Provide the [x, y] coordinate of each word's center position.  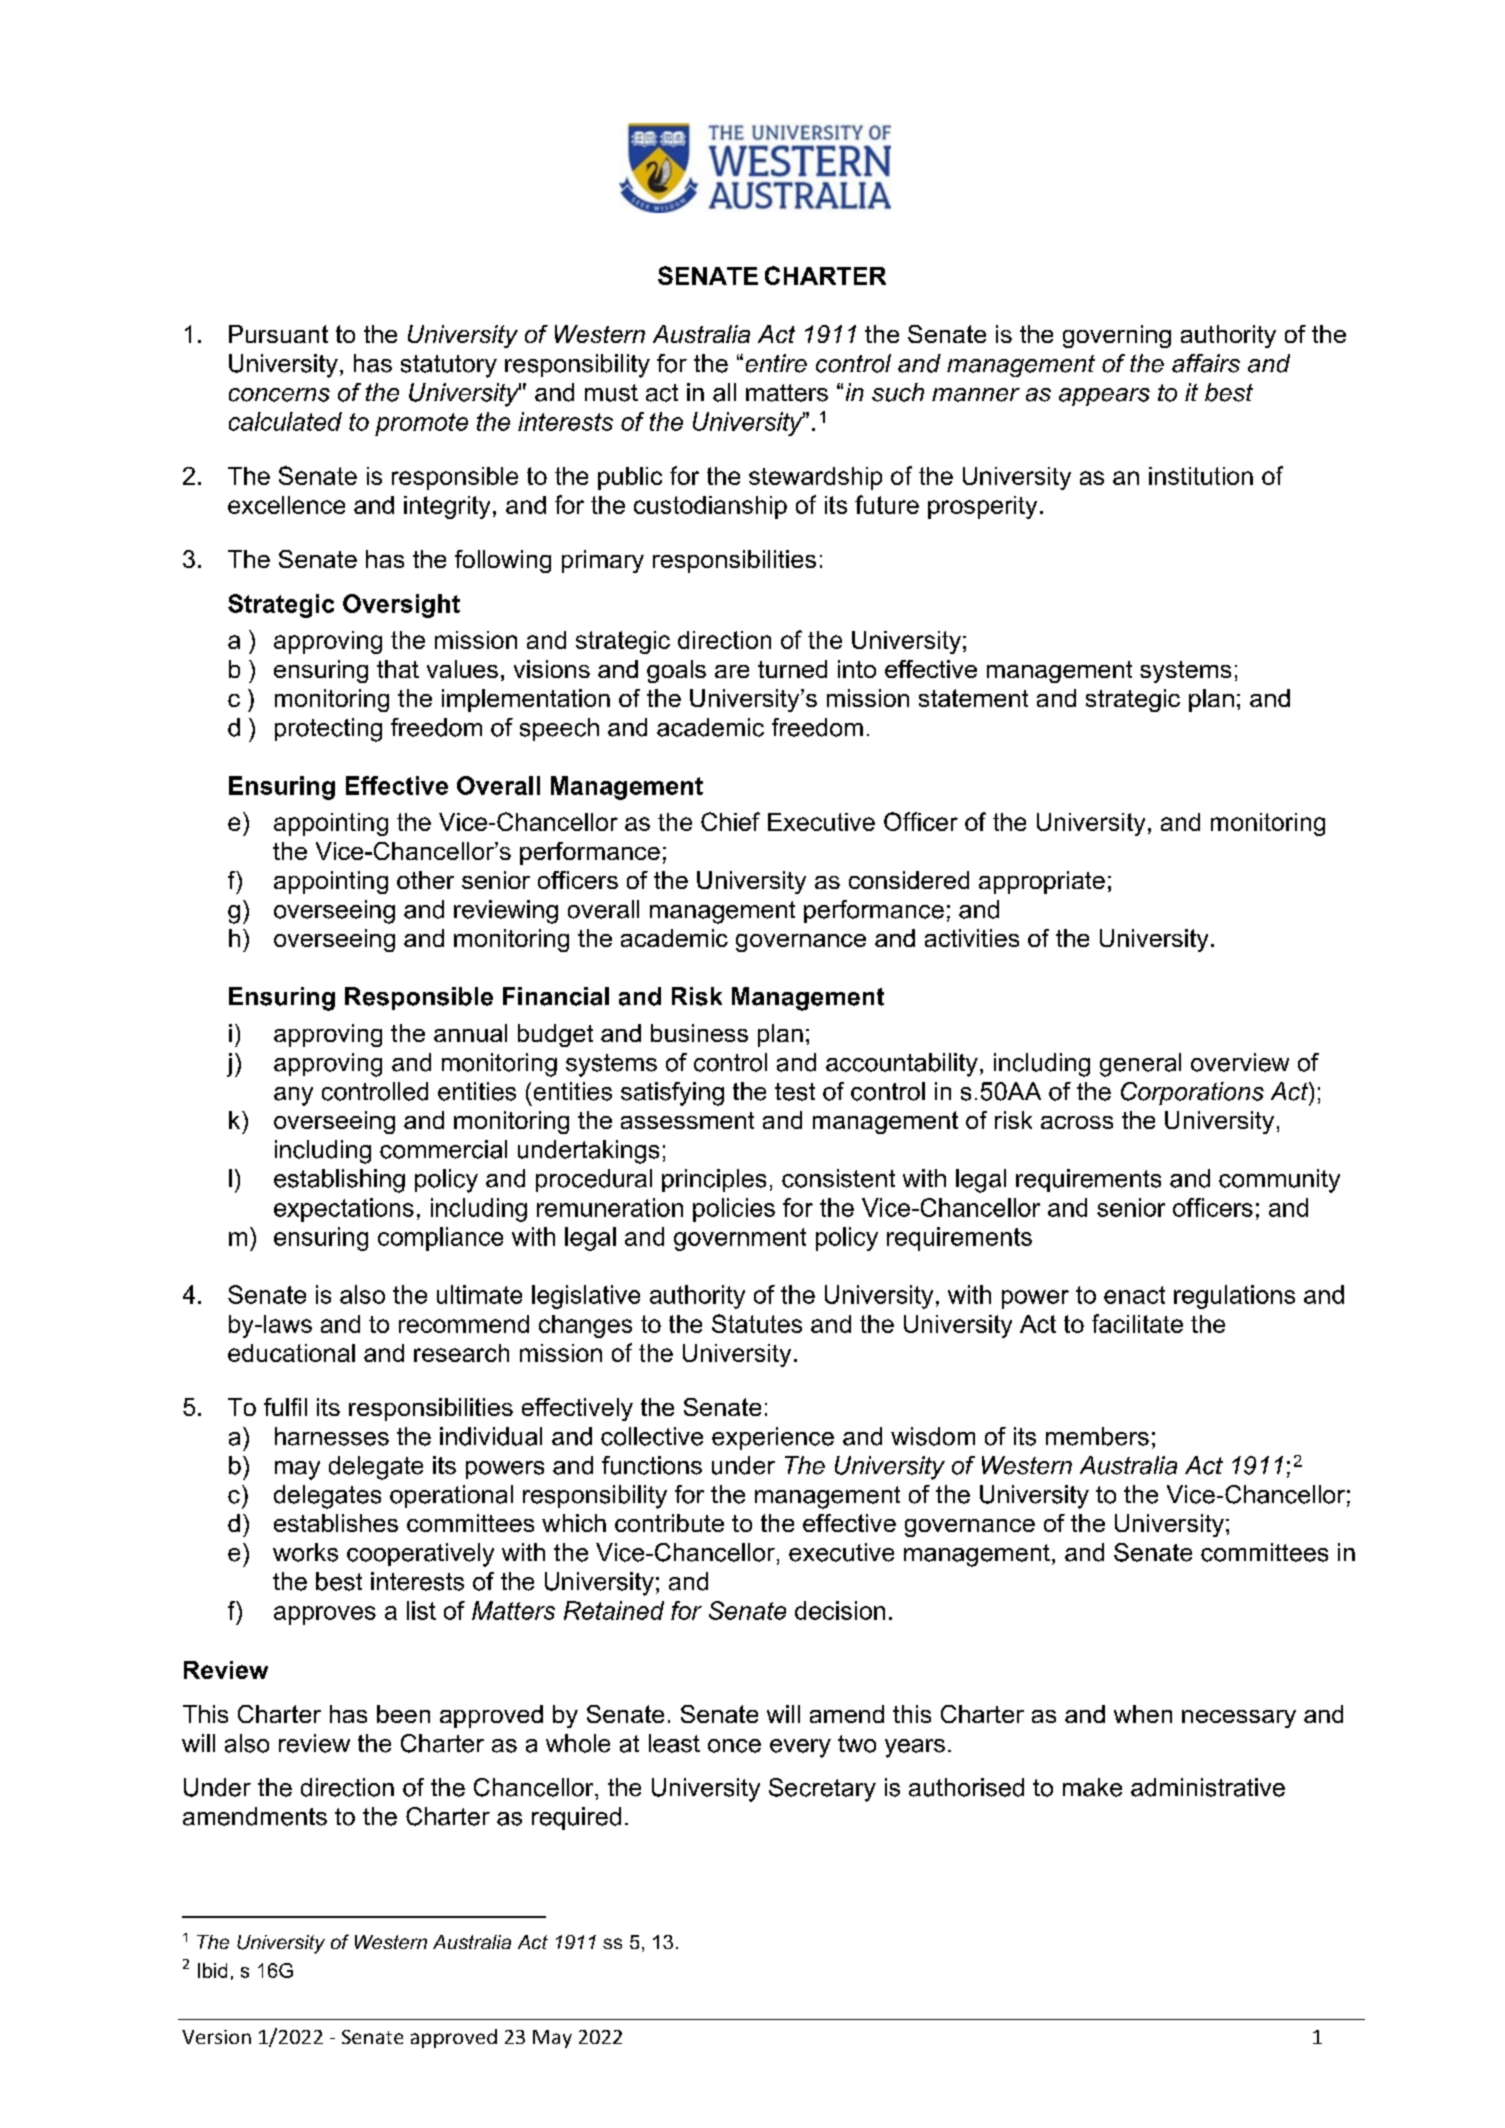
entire [776, 363]
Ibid [212, 1970]
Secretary [822, 1790]
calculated [285, 421]
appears [1104, 397]
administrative [1208, 1787]
